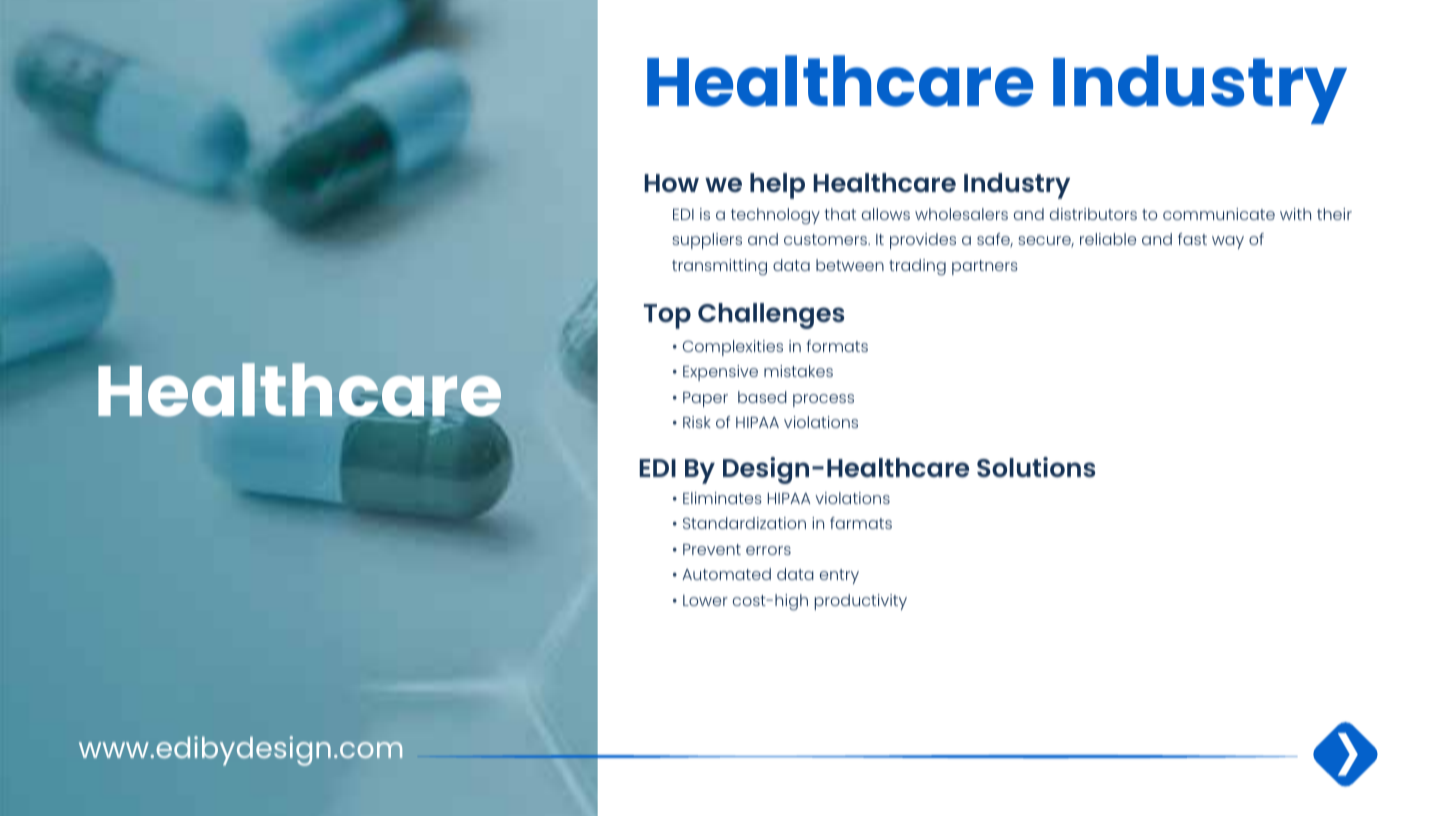  Describe the element at coordinates (777, 186) in the screenshot. I see `help` at that location.
